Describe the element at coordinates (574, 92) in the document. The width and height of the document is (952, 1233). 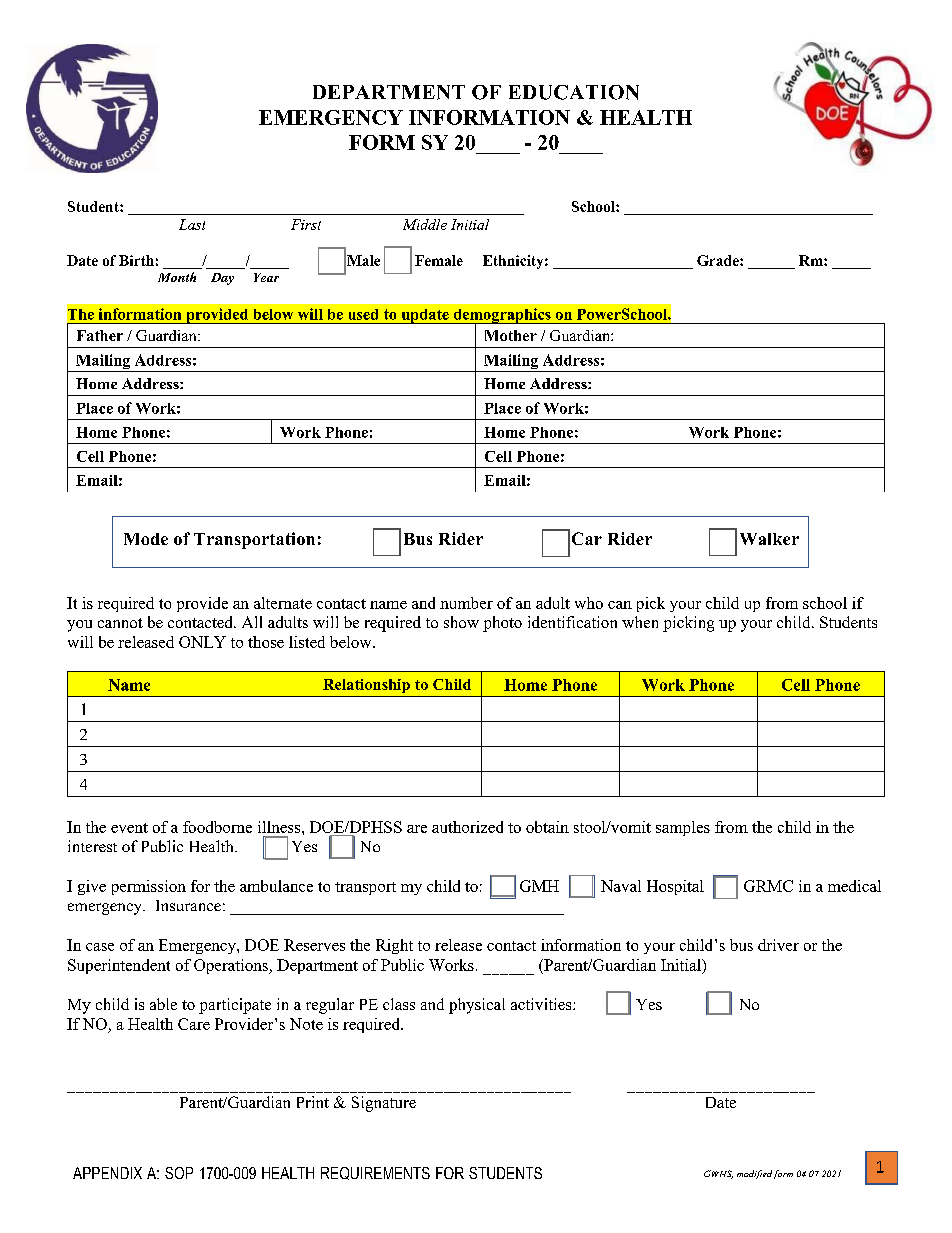
I see `EDUCATION` at that location.
